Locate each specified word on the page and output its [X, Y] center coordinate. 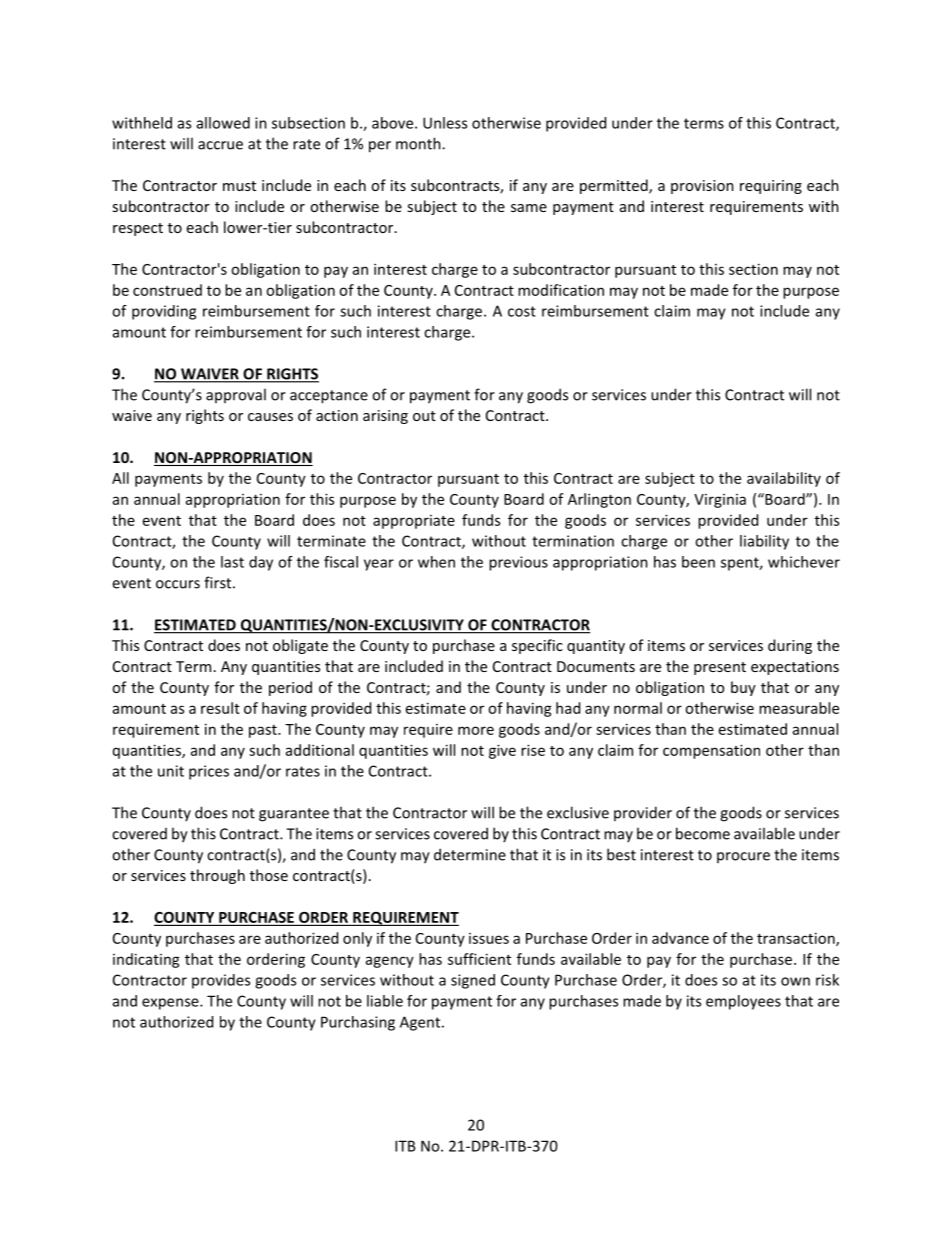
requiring [771, 187]
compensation [711, 751]
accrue [220, 145]
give [502, 751]
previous [518, 563]
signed [473, 981]
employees [743, 1002]
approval [236, 395]
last [232, 562]
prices [209, 772]
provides [221, 981]
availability [784, 479]
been [698, 562]
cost [522, 311]
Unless [445, 123]
